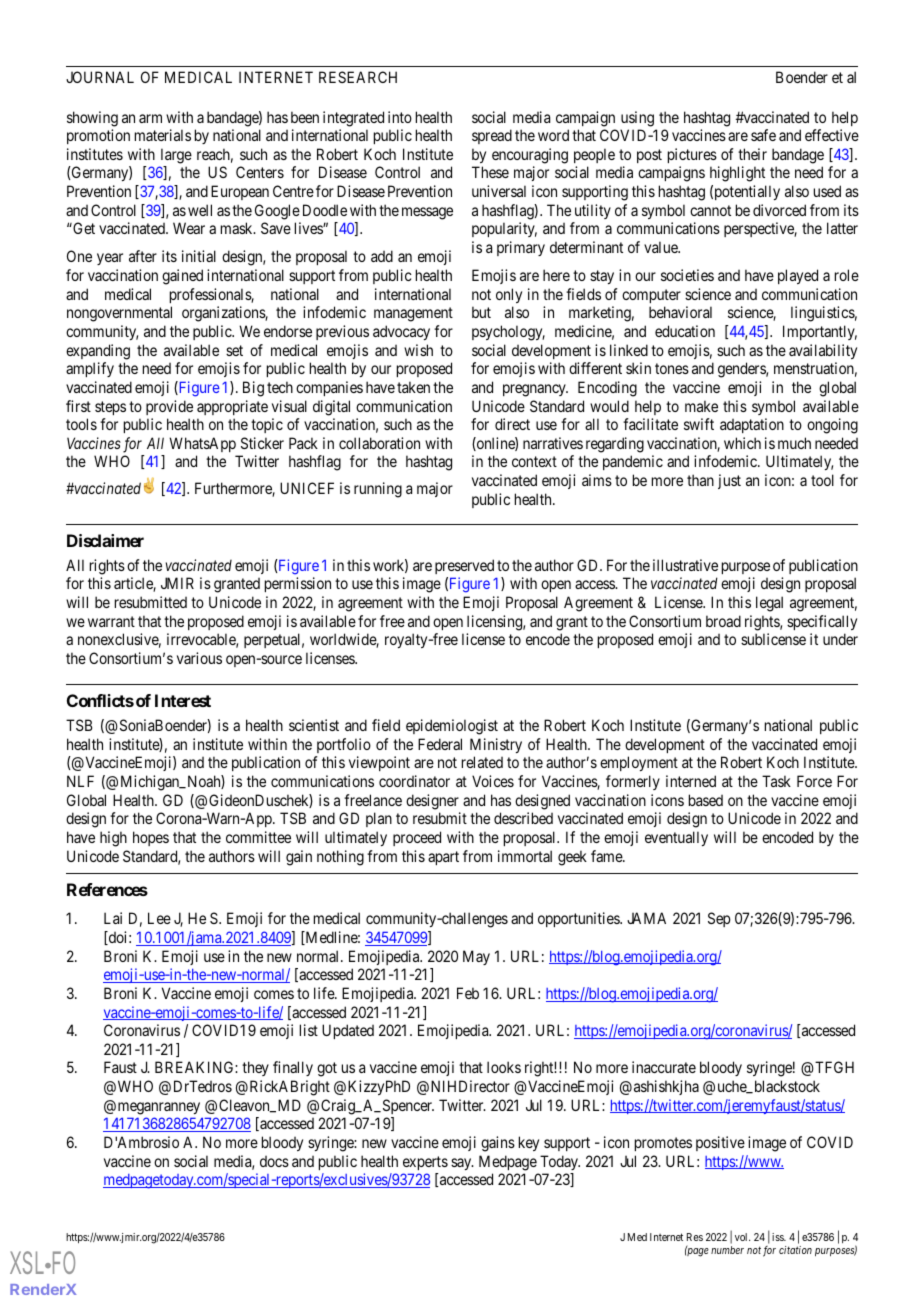 This document has height=1308, width=924. What do you see at coordinates (199, 658) in the document?
I see `various` at bounding box center [199, 658].
